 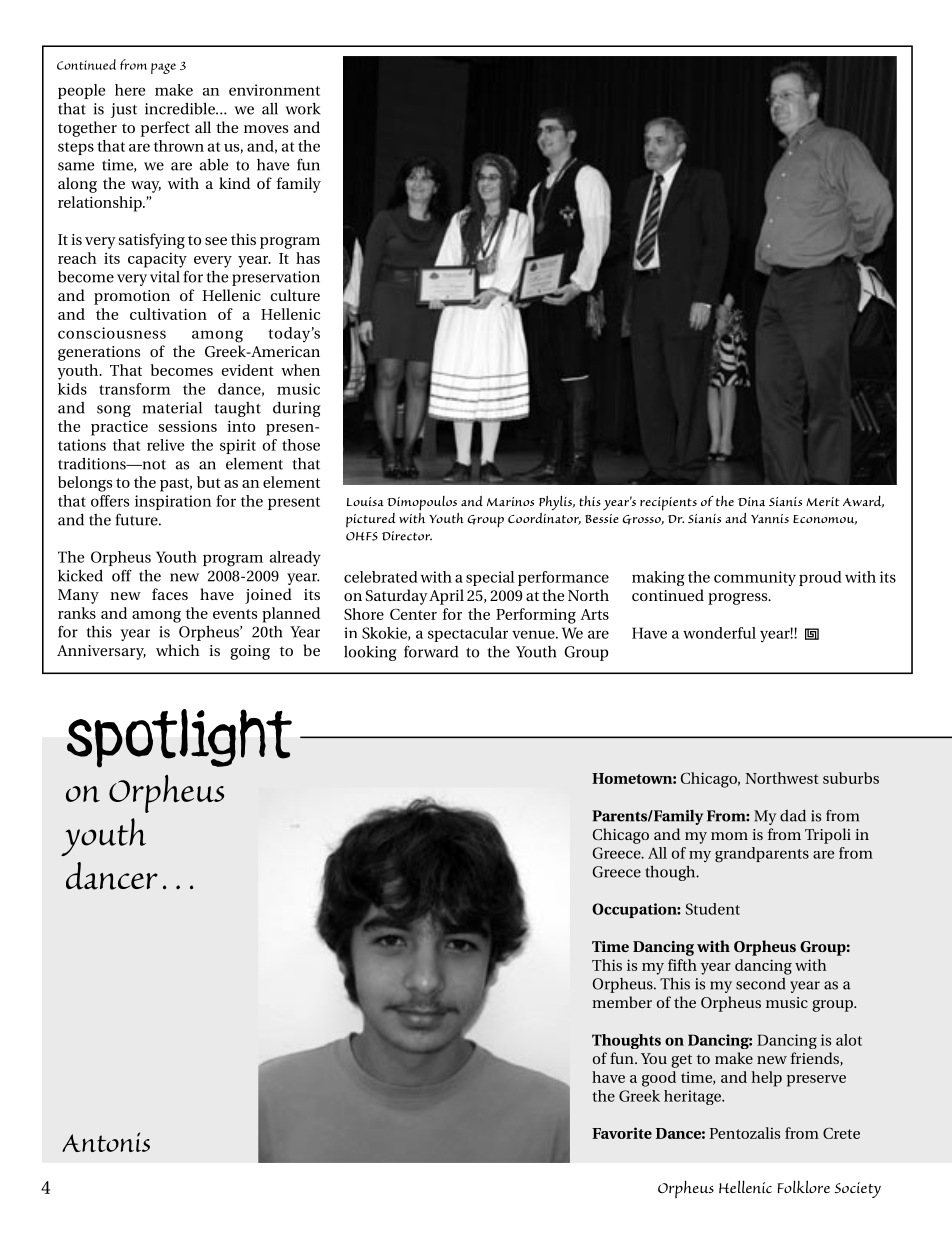 What do you see at coordinates (106, 1142) in the screenshot?
I see `Antonis` at bounding box center [106, 1142].
